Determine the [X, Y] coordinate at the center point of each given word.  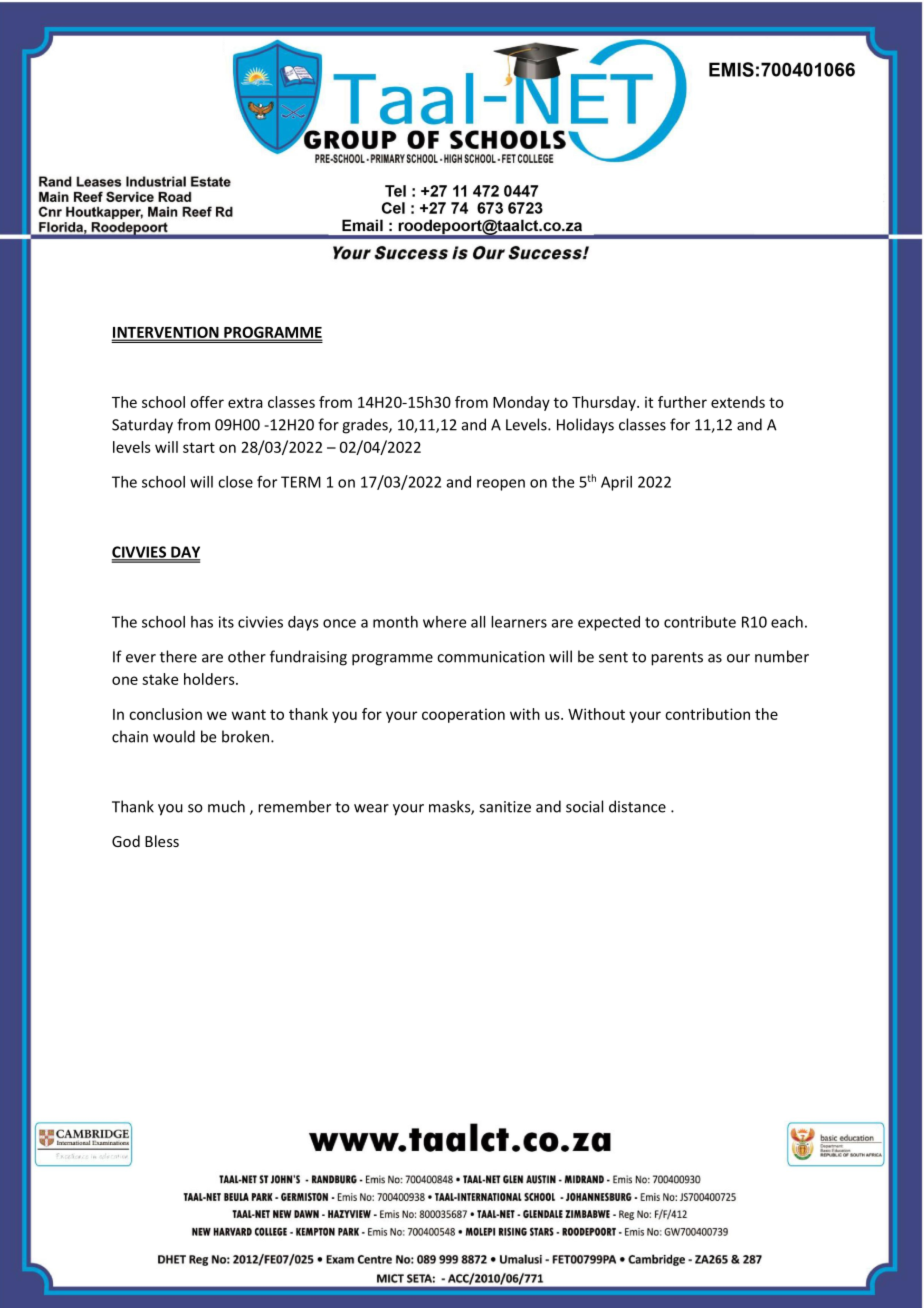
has [202, 622]
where [444, 622]
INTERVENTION [166, 333]
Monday [521, 403]
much [226, 806]
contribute [700, 622]
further [682, 402]
